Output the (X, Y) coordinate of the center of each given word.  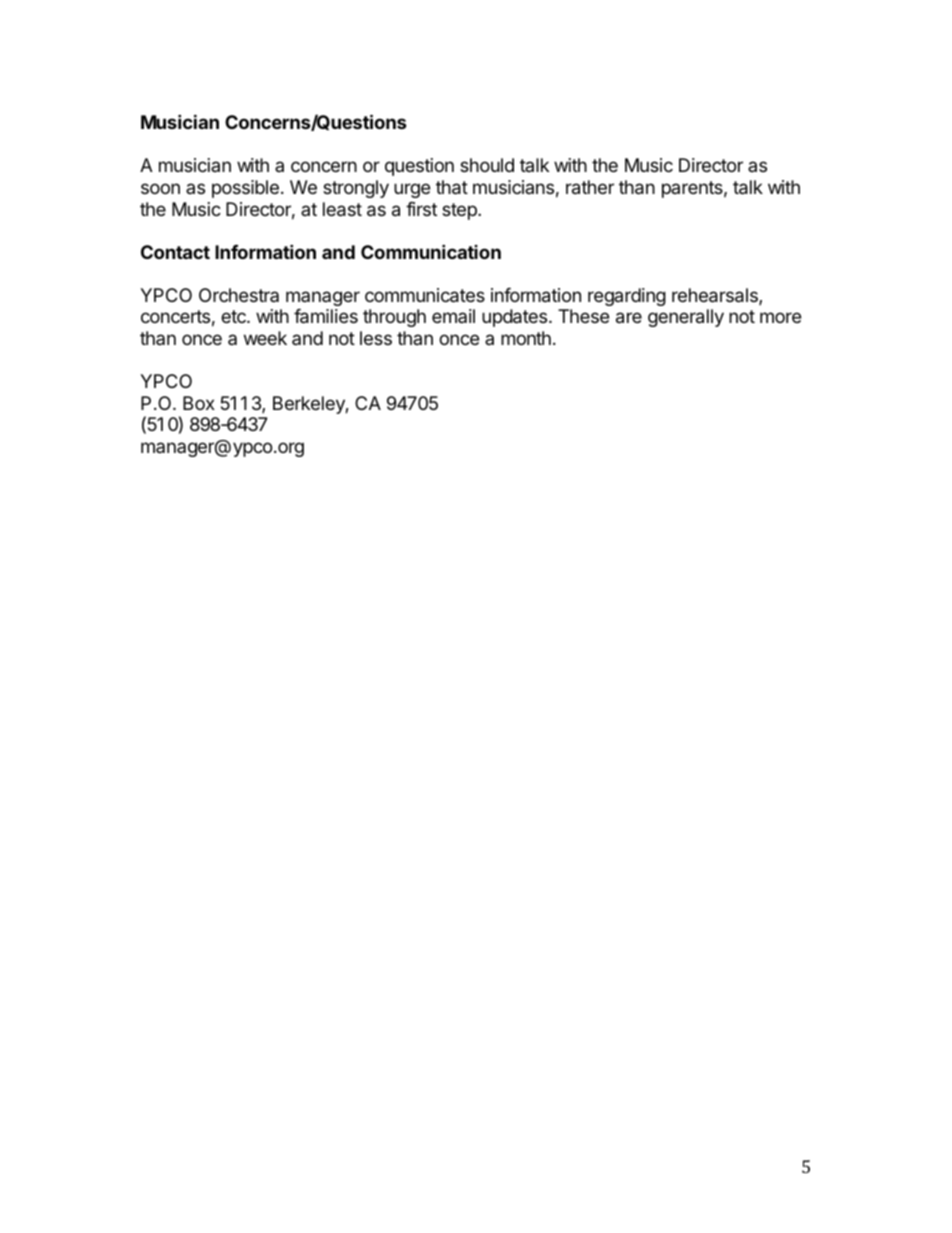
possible (245, 189)
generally (686, 318)
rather (590, 187)
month (526, 338)
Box (199, 403)
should (487, 165)
